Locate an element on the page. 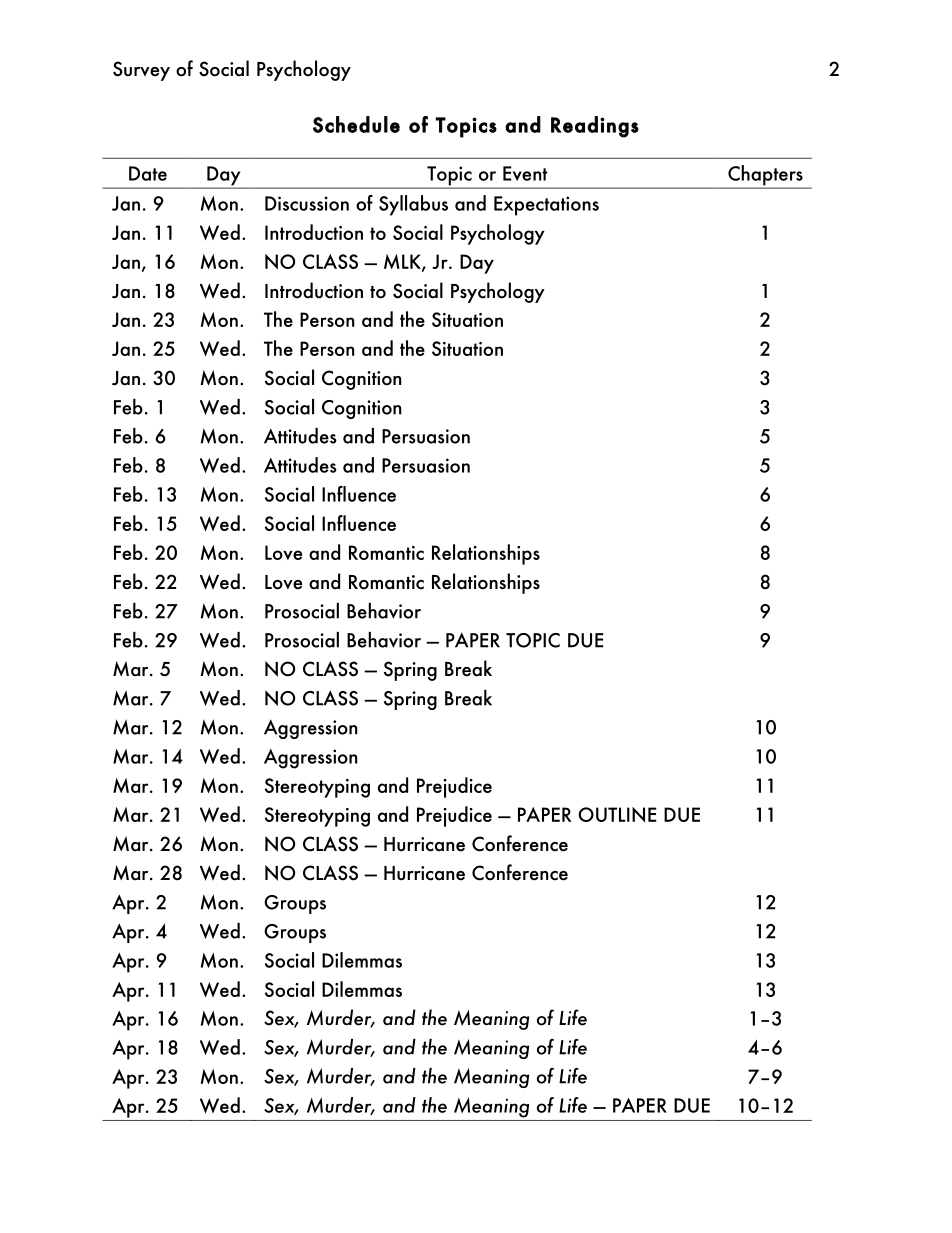  MLK is located at coordinates (403, 263).
